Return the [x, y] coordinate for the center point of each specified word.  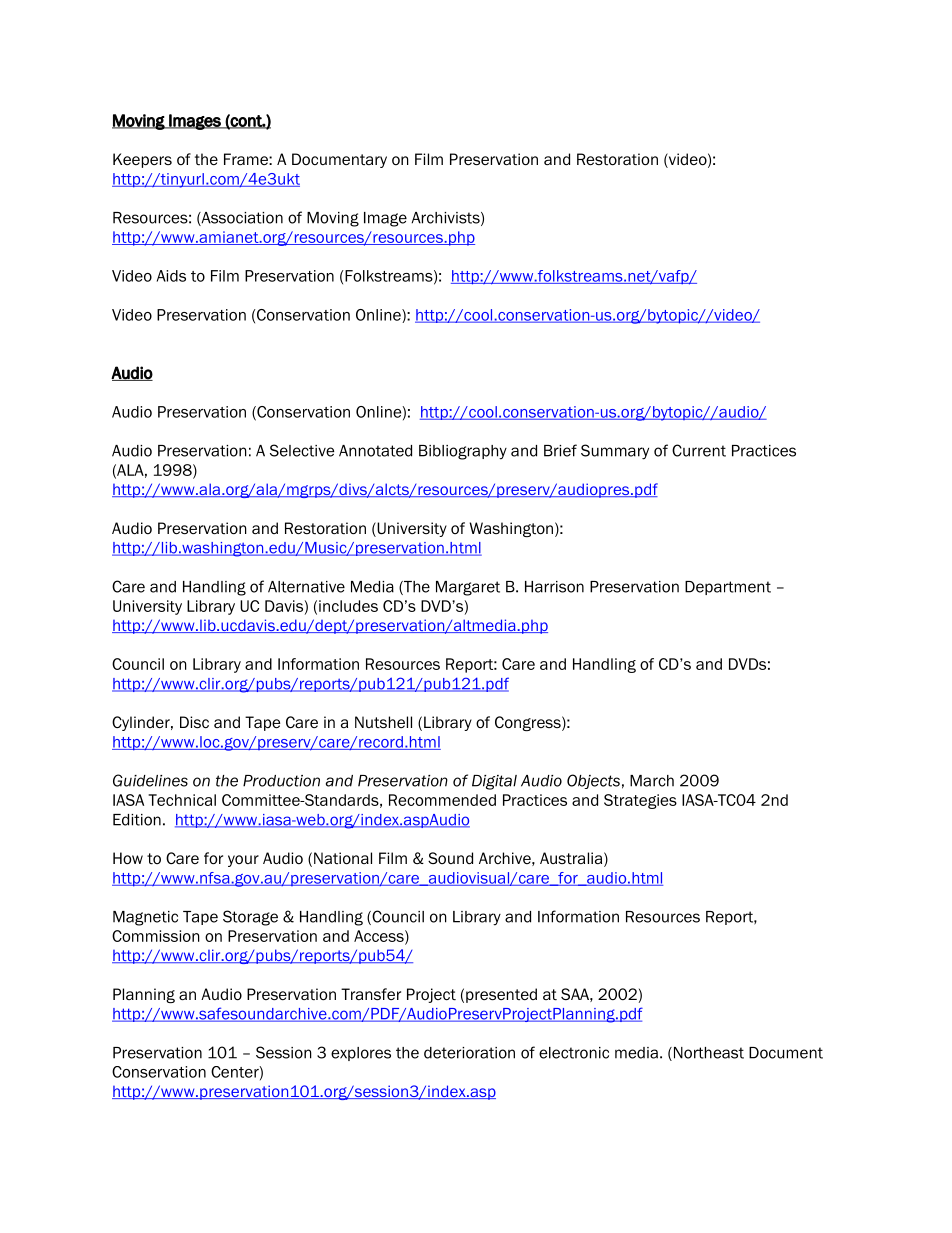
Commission [156, 936]
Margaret [468, 588]
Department [728, 588]
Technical [182, 800]
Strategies [640, 801]
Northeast [709, 1053]
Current [699, 450]
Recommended [442, 800]
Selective [302, 450]
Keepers [142, 160]
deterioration [469, 1053]
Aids [171, 276]
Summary [615, 452]
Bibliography [463, 452]
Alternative [306, 587]
